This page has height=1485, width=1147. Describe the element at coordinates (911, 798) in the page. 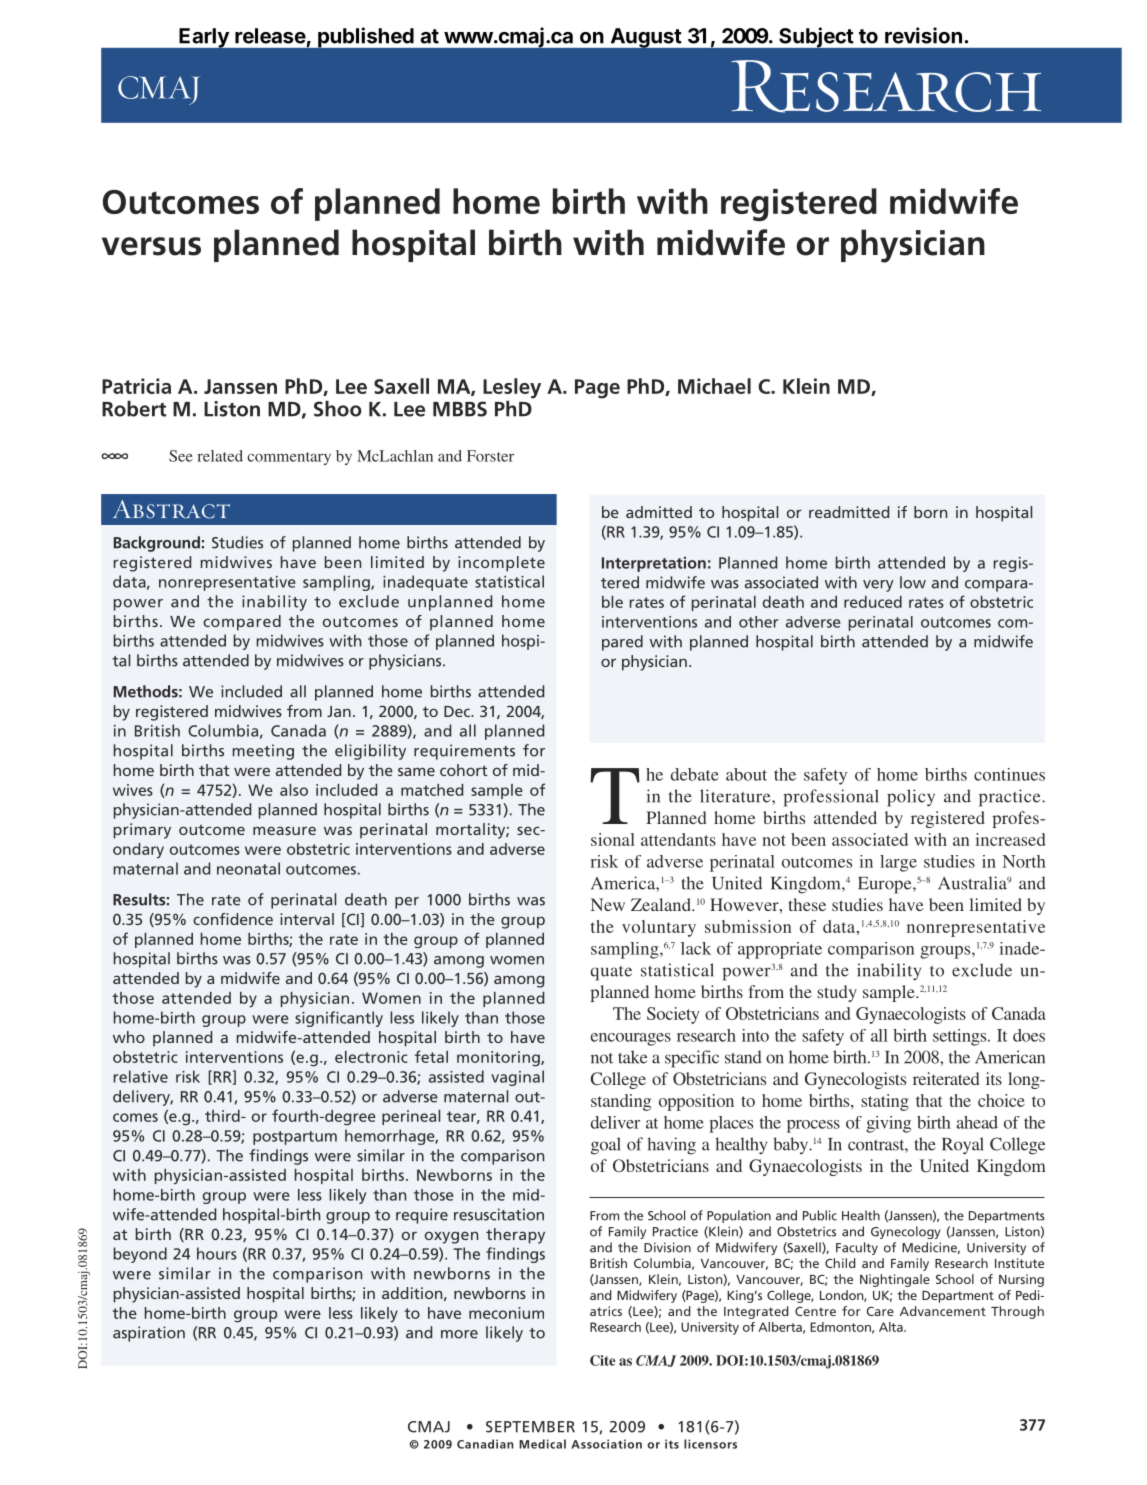

I see `policy` at that location.
